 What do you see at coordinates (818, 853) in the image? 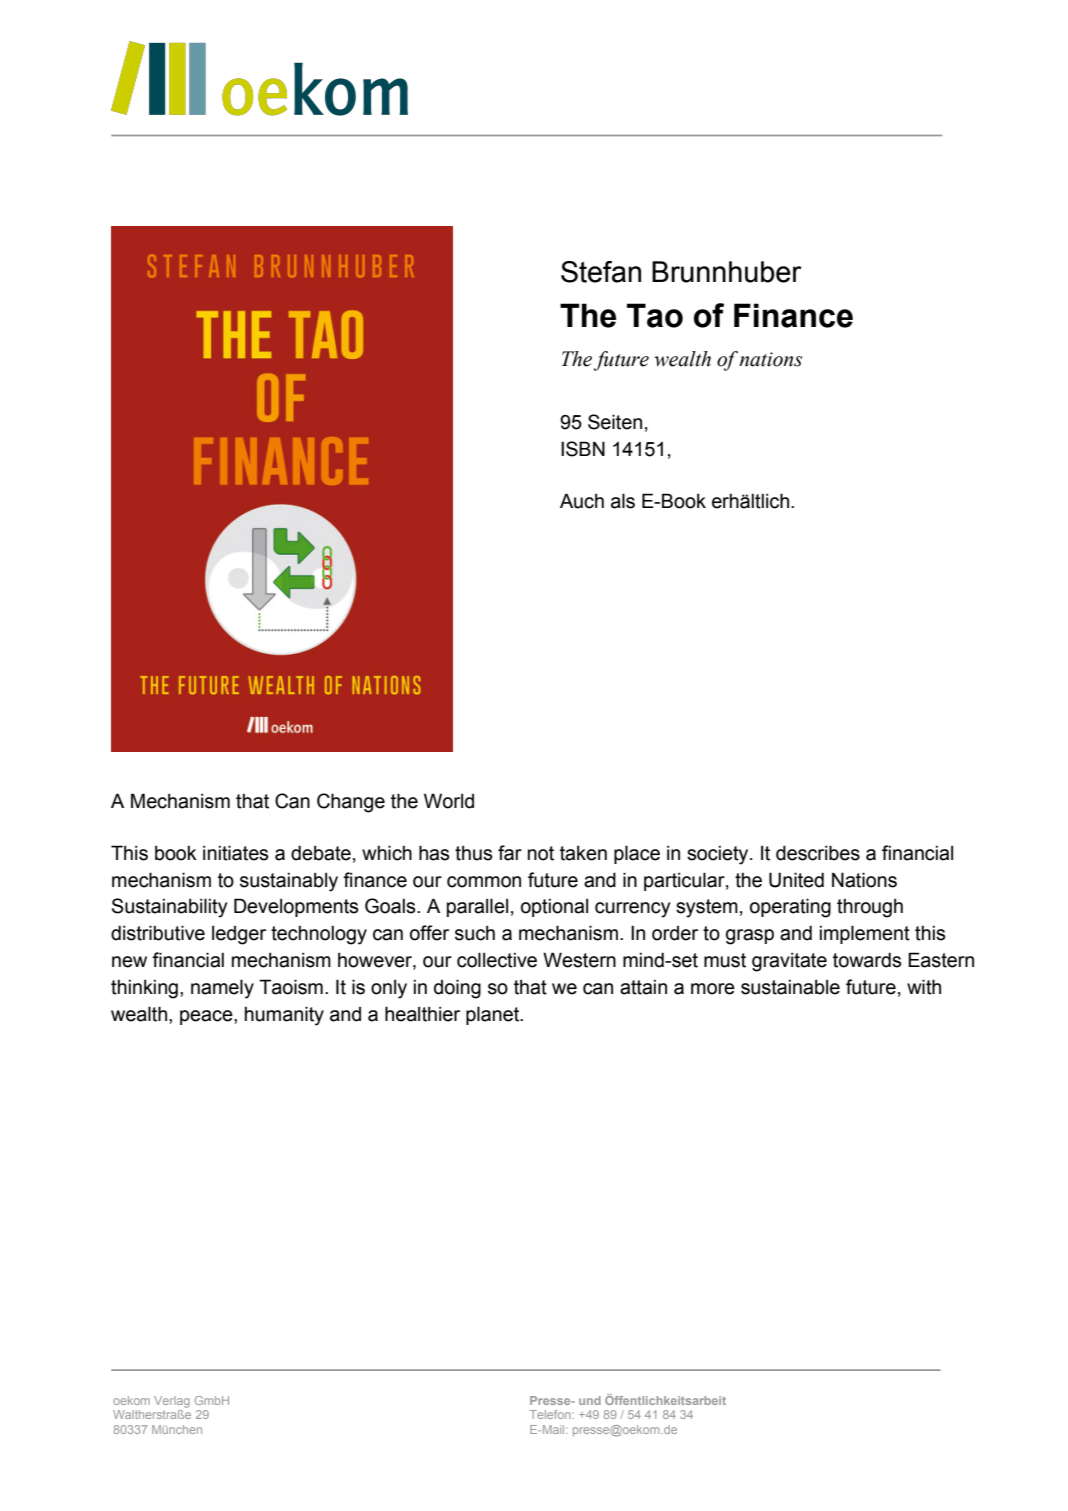
I see `describes` at bounding box center [818, 853].
